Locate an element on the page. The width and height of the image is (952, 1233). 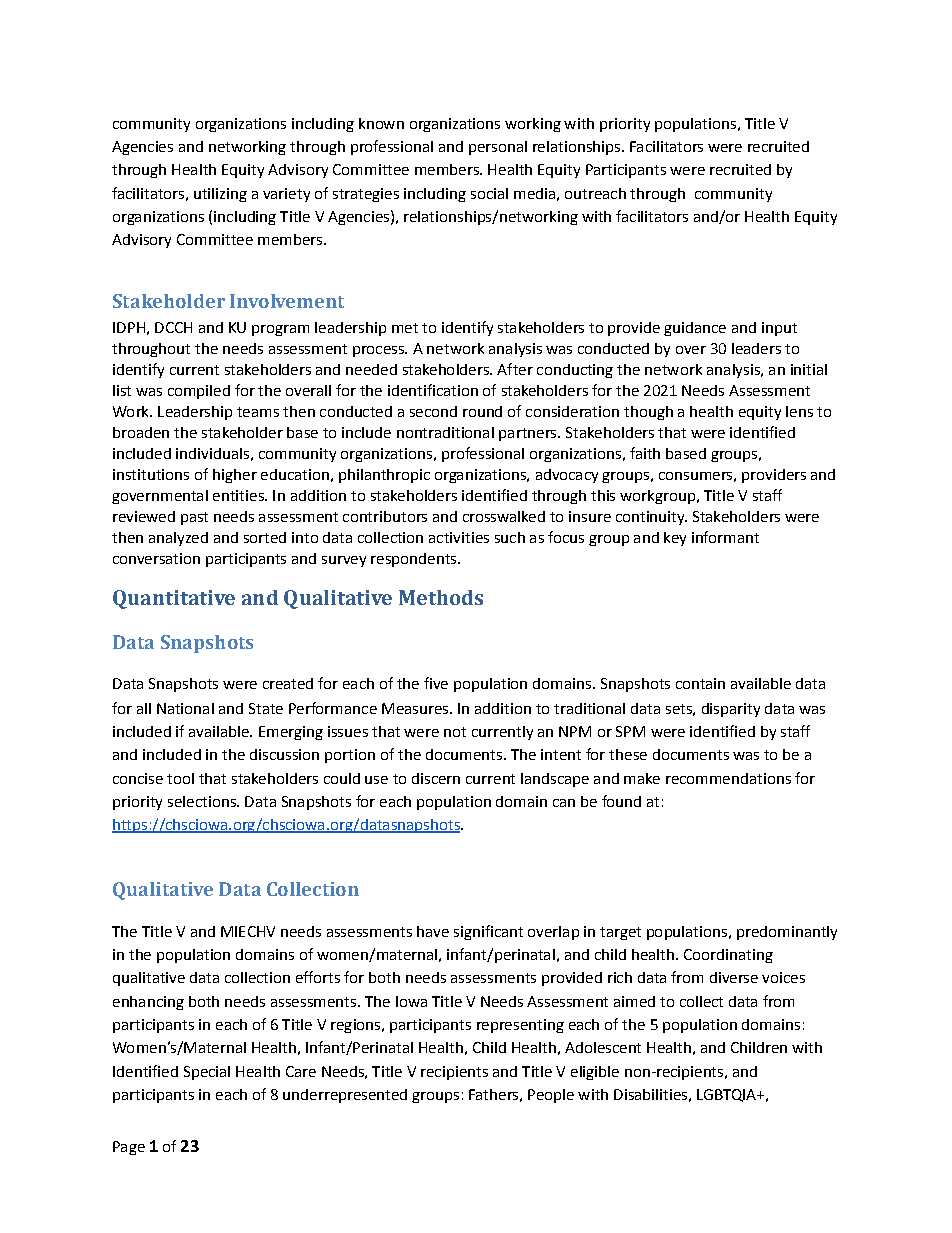
utilizing is located at coordinates (220, 195).
